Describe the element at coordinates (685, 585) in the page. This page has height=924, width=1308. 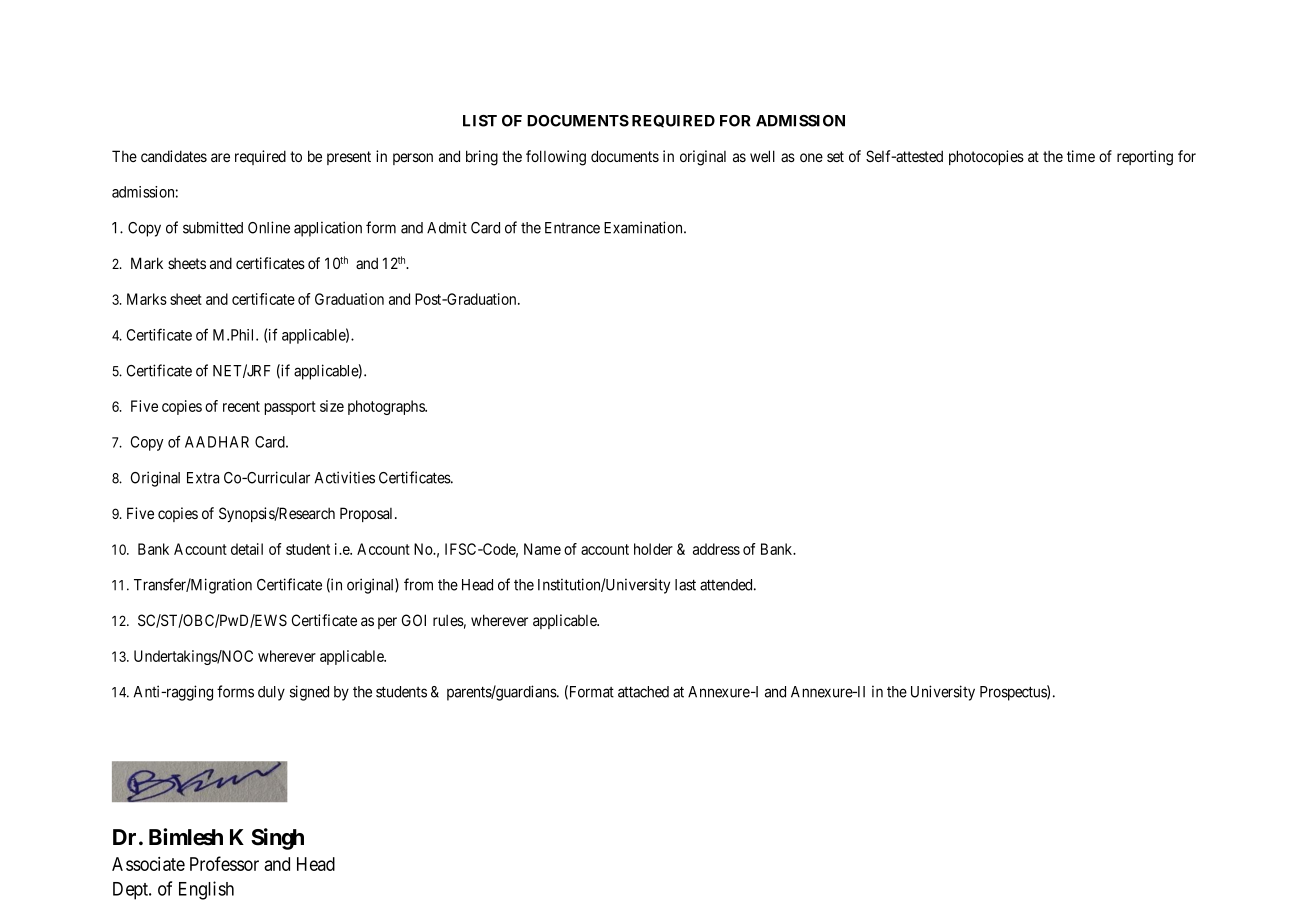
I see `last` at that location.
